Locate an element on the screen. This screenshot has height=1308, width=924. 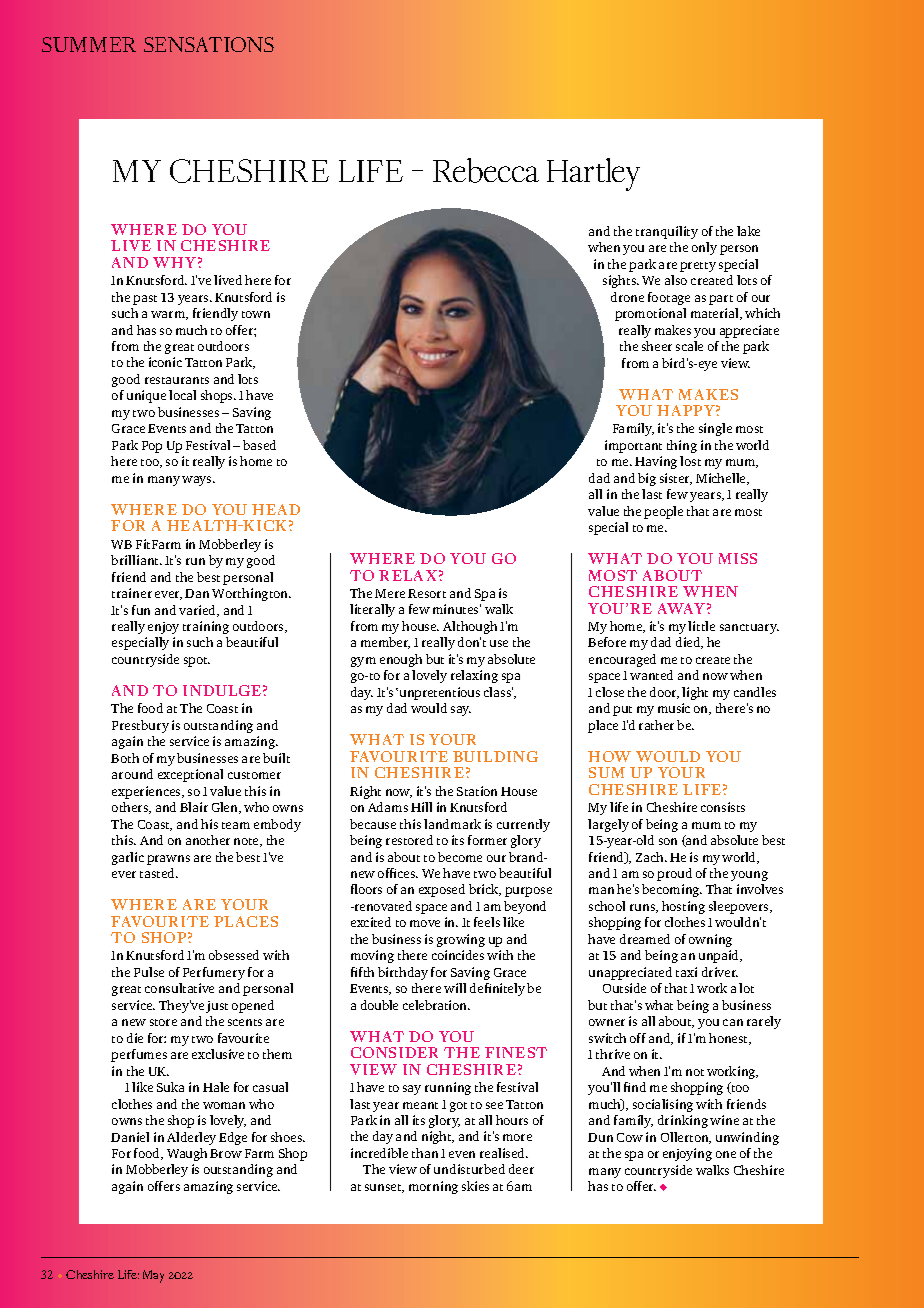
proud is located at coordinates (674, 874).
